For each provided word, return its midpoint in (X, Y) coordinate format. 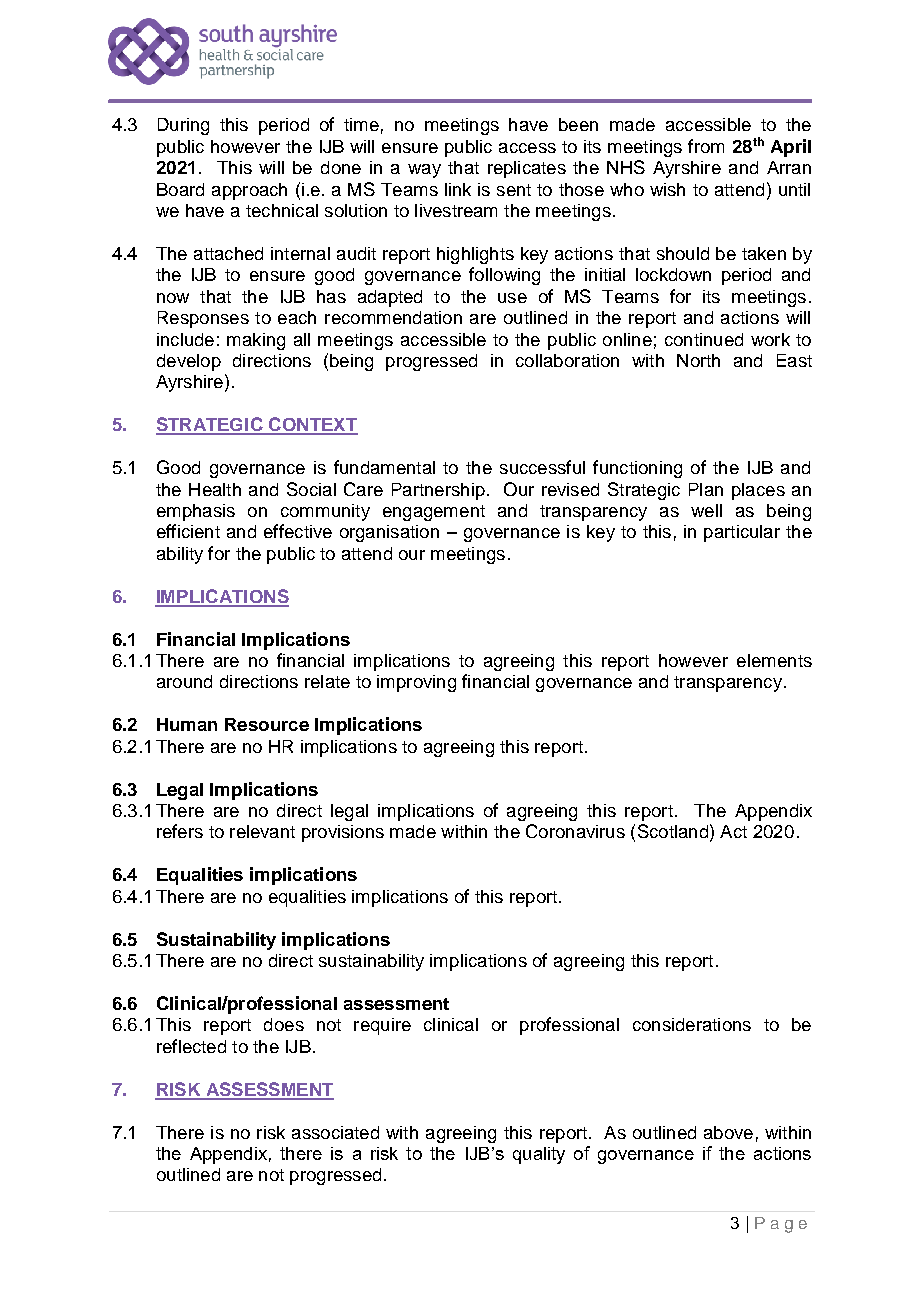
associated (335, 1132)
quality (539, 1155)
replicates (527, 169)
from (706, 146)
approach (249, 191)
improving (416, 683)
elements (774, 660)
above (728, 1132)
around (184, 681)
